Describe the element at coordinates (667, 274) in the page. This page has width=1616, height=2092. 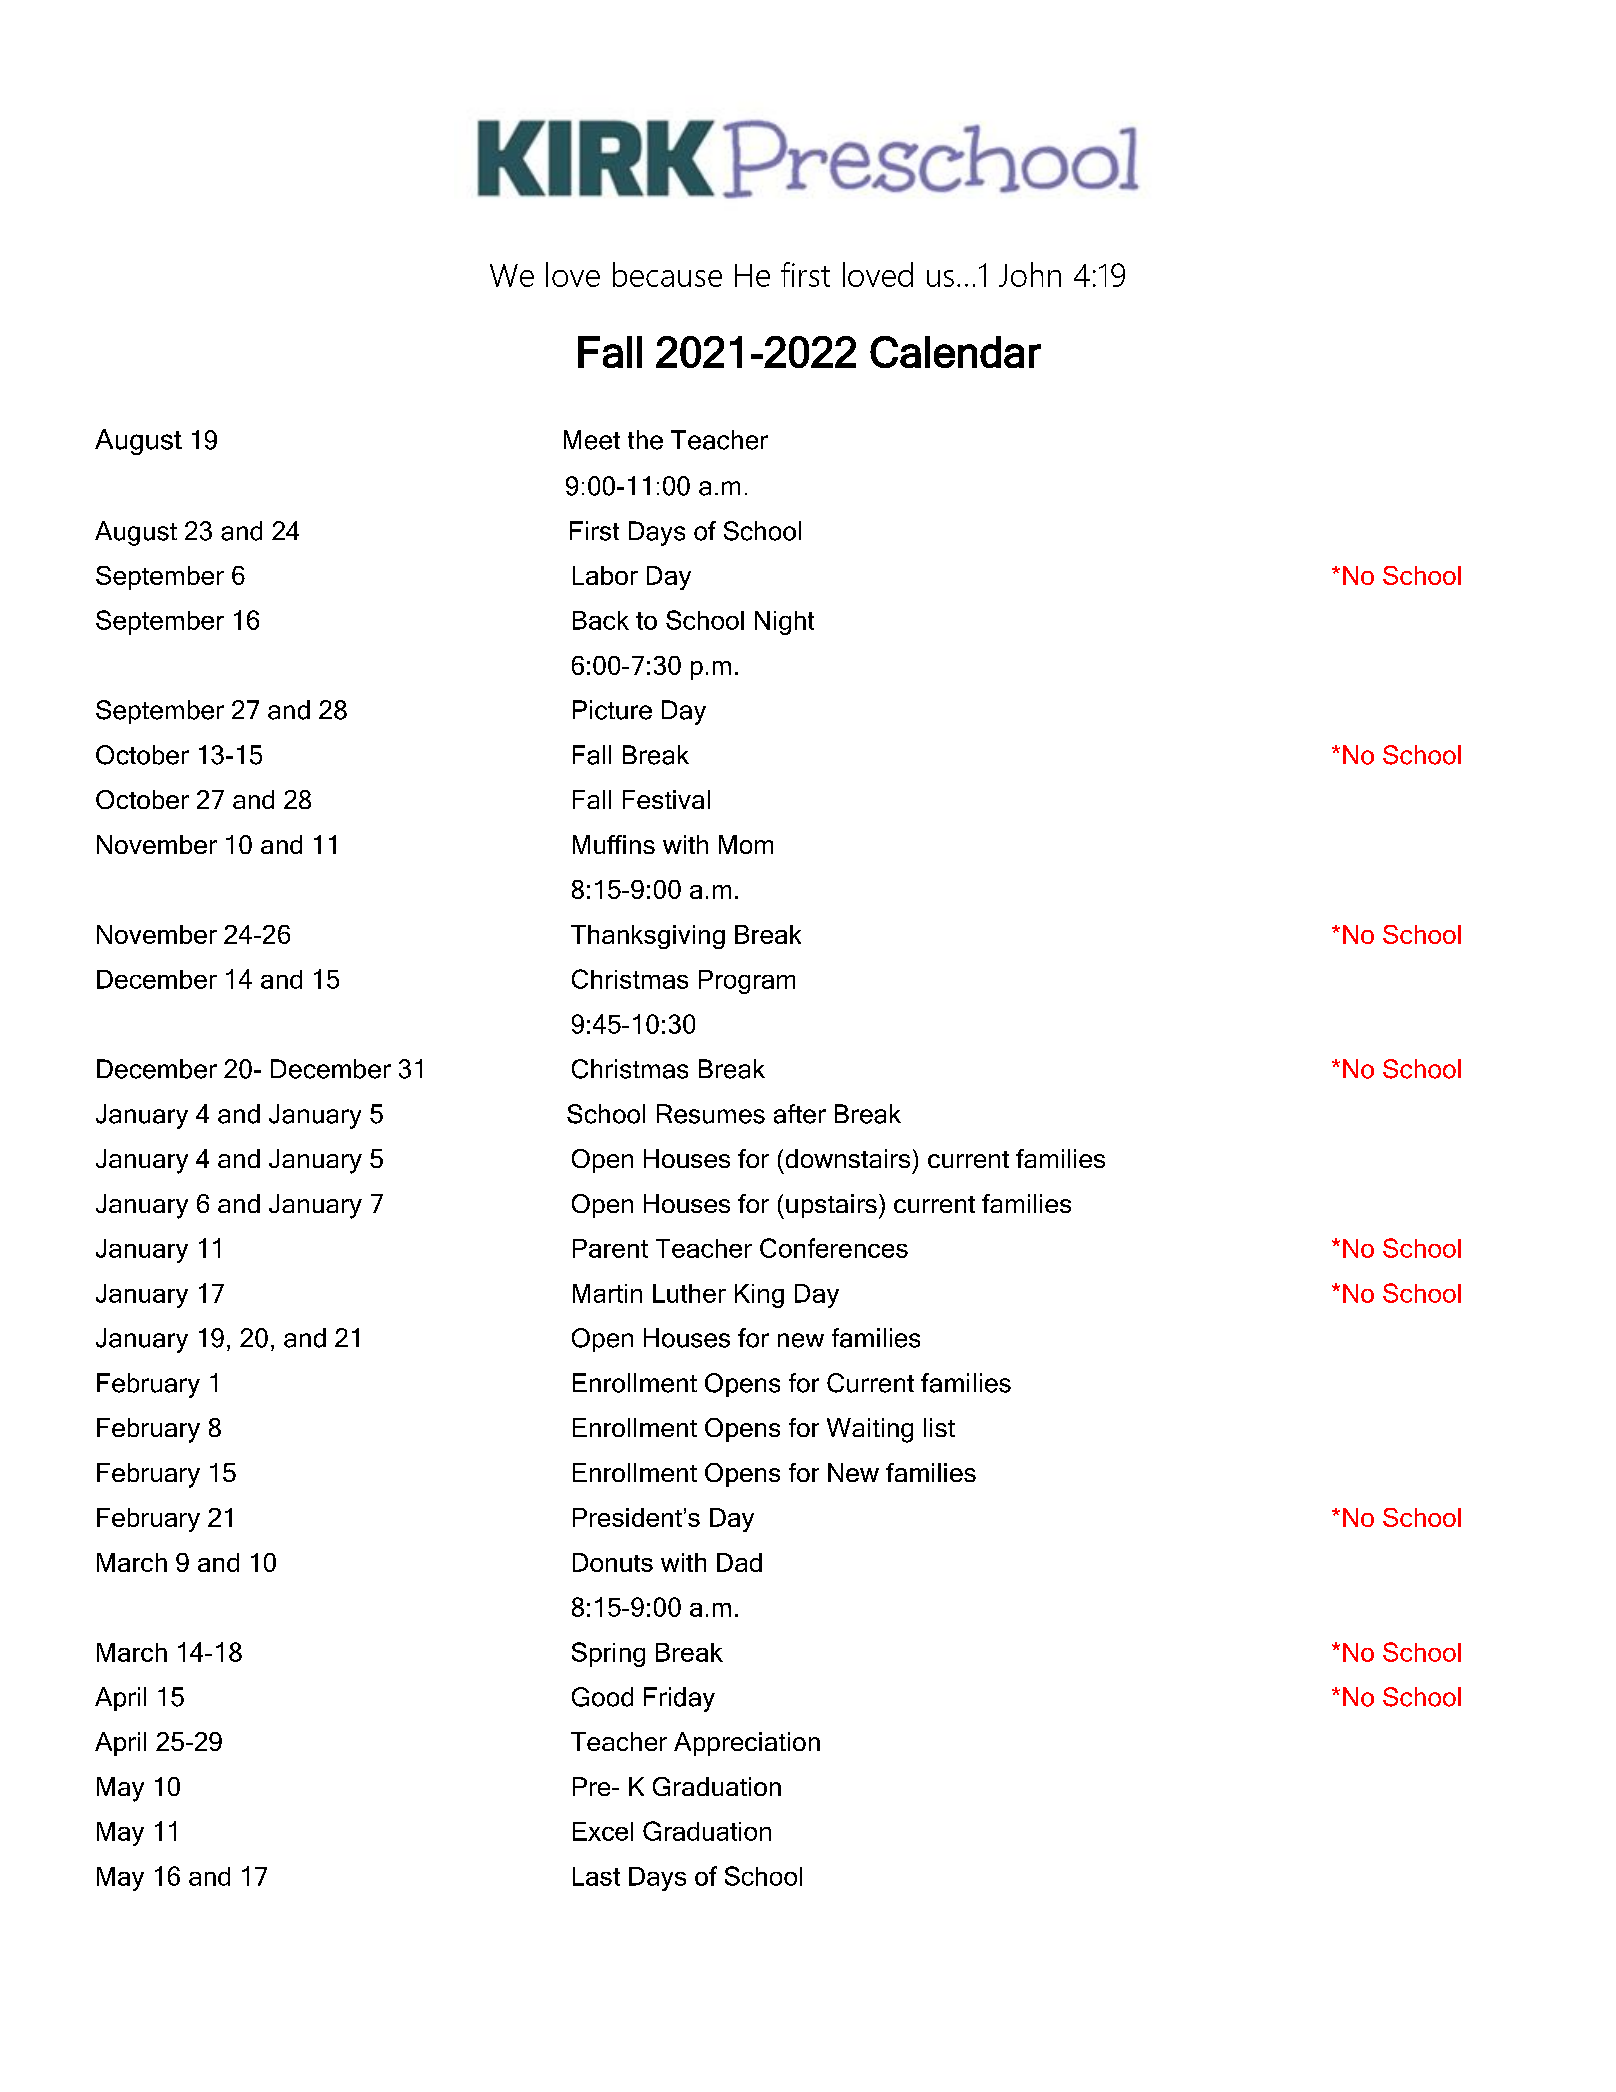
I see `because` at that location.
